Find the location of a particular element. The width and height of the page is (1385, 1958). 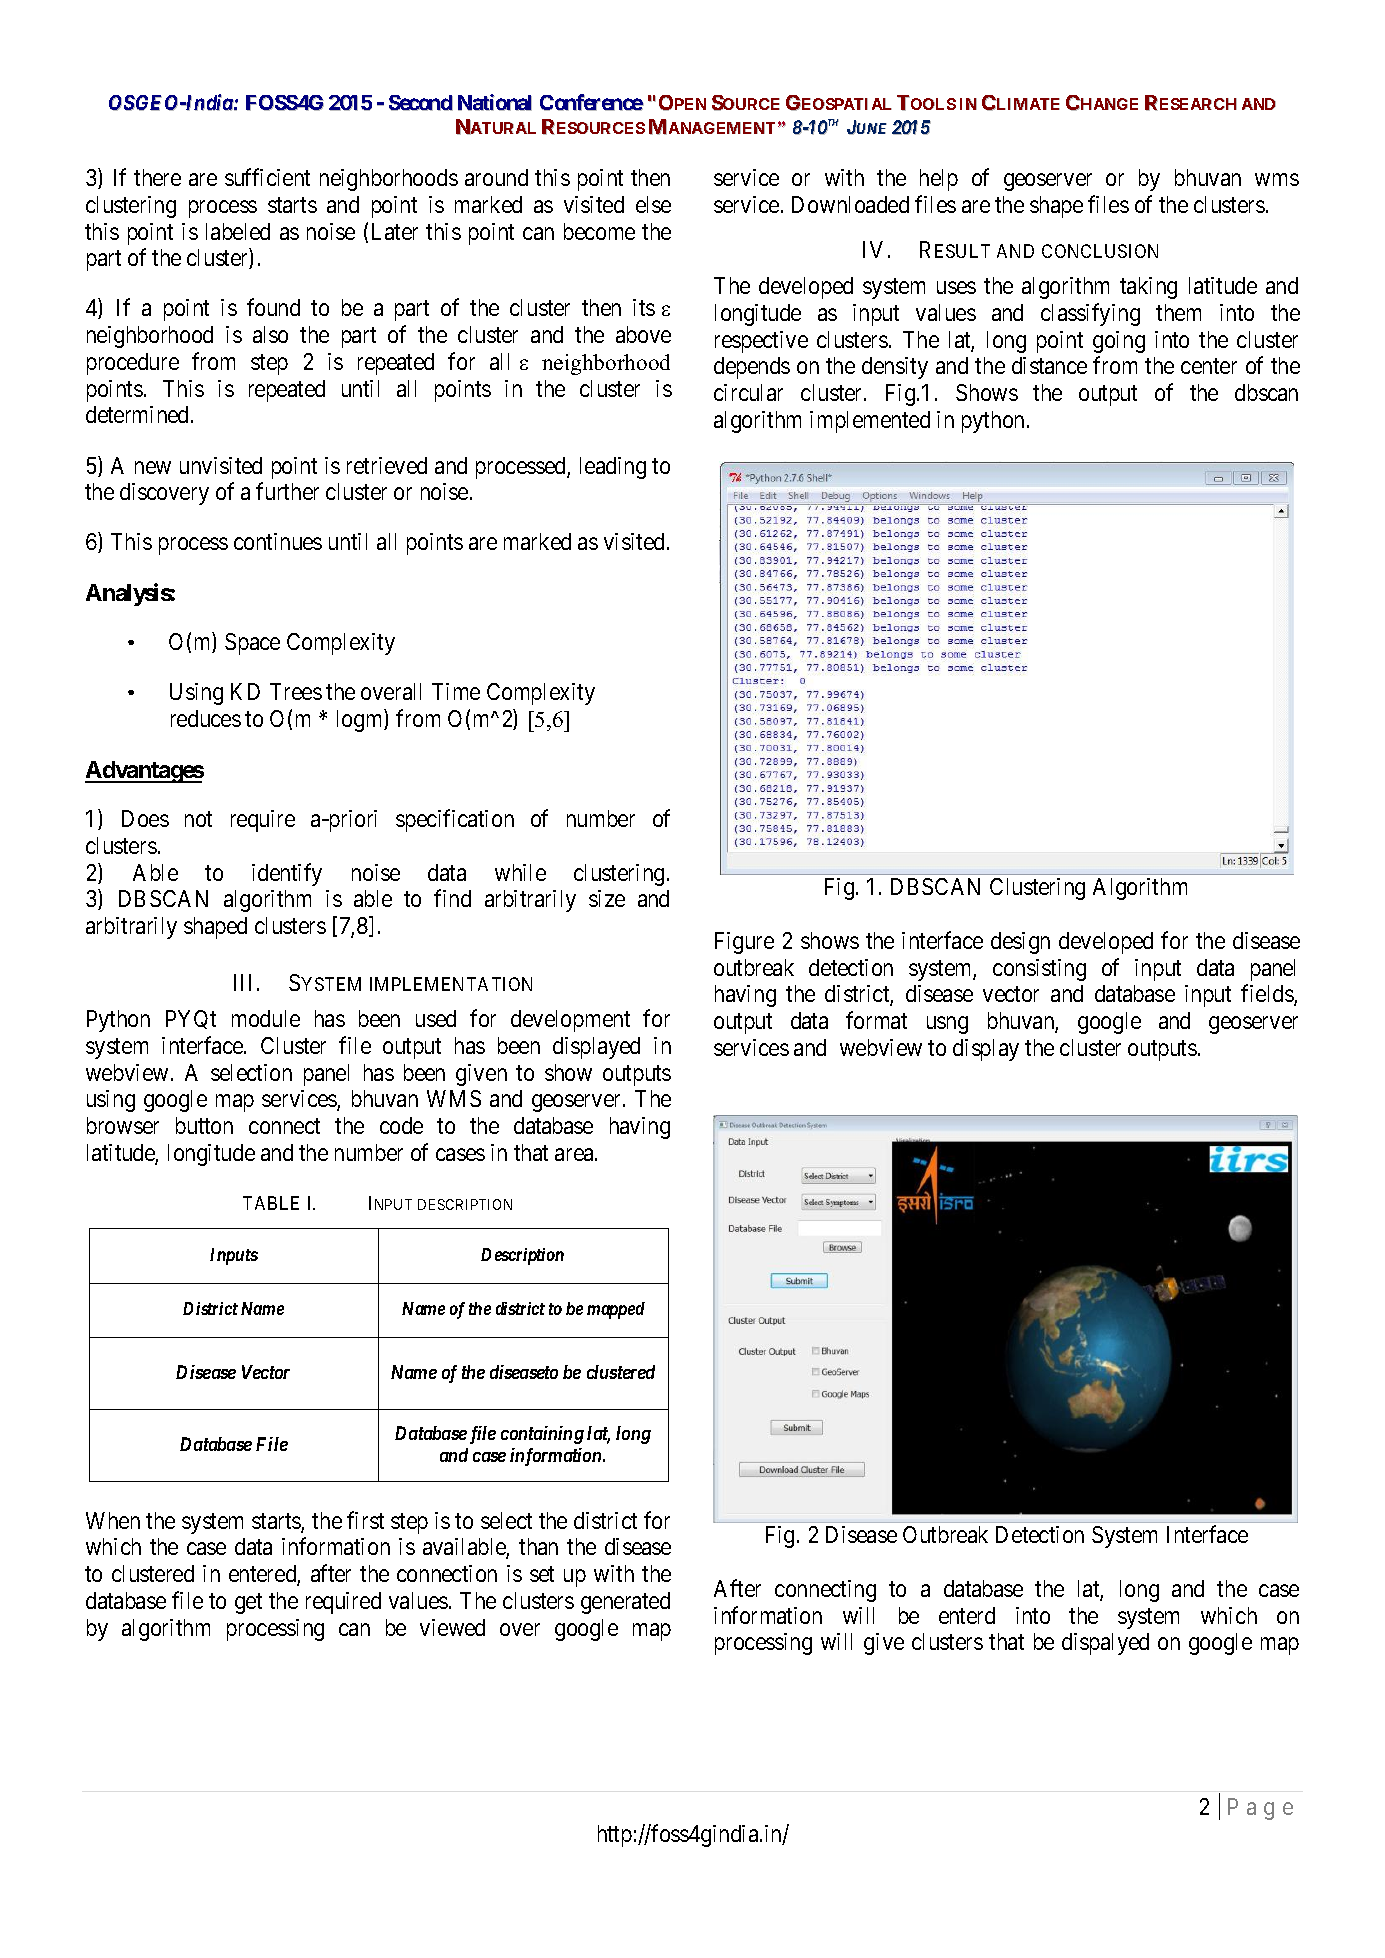

get is located at coordinates (248, 1603).
